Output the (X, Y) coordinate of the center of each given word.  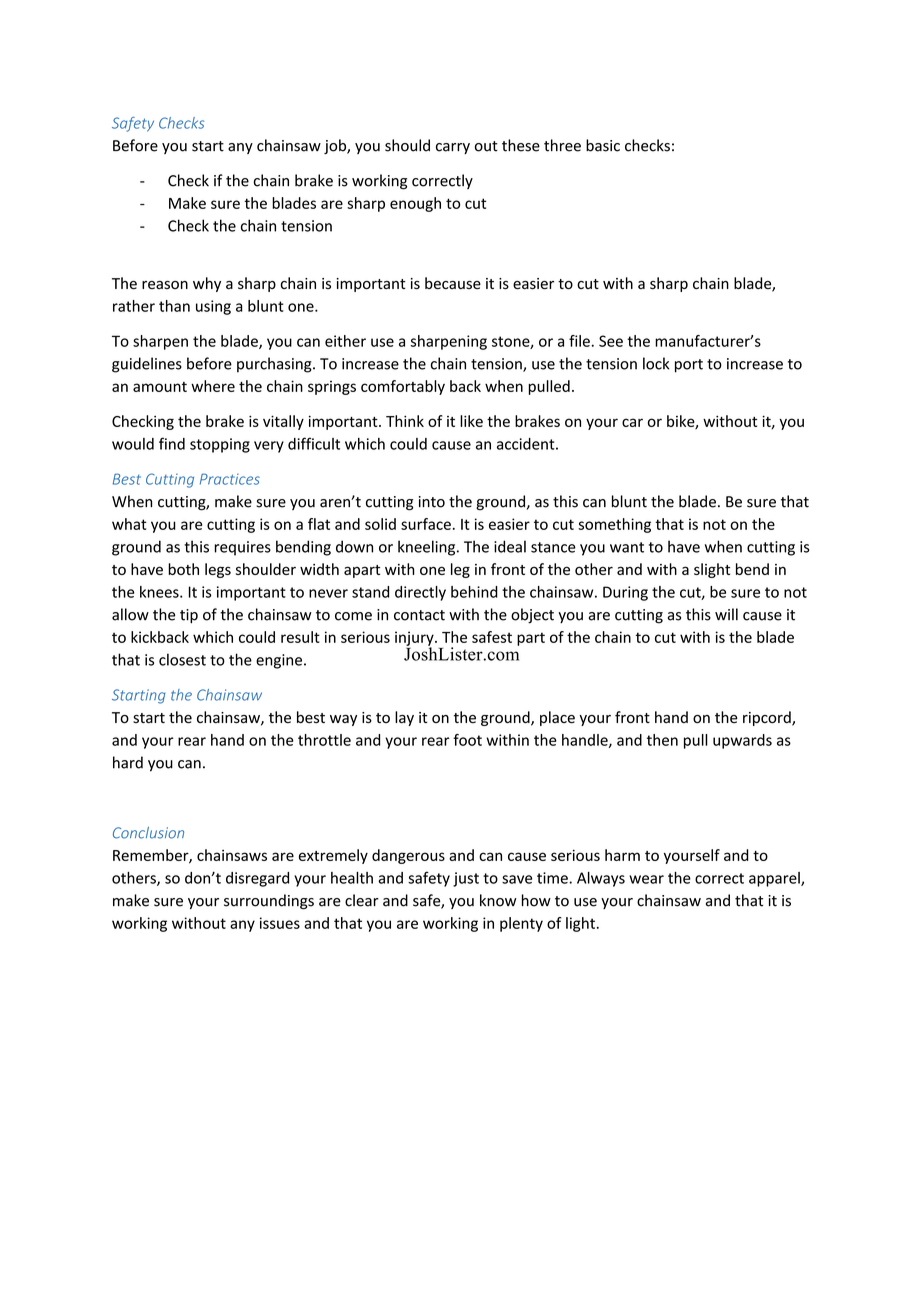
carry (453, 148)
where (213, 386)
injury (415, 639)
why (207, 284)
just (466, 879)
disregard (257, 879)
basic (603, 145)
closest (182, 659)
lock (656, 363)
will (726, 614)
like (471, 421)
